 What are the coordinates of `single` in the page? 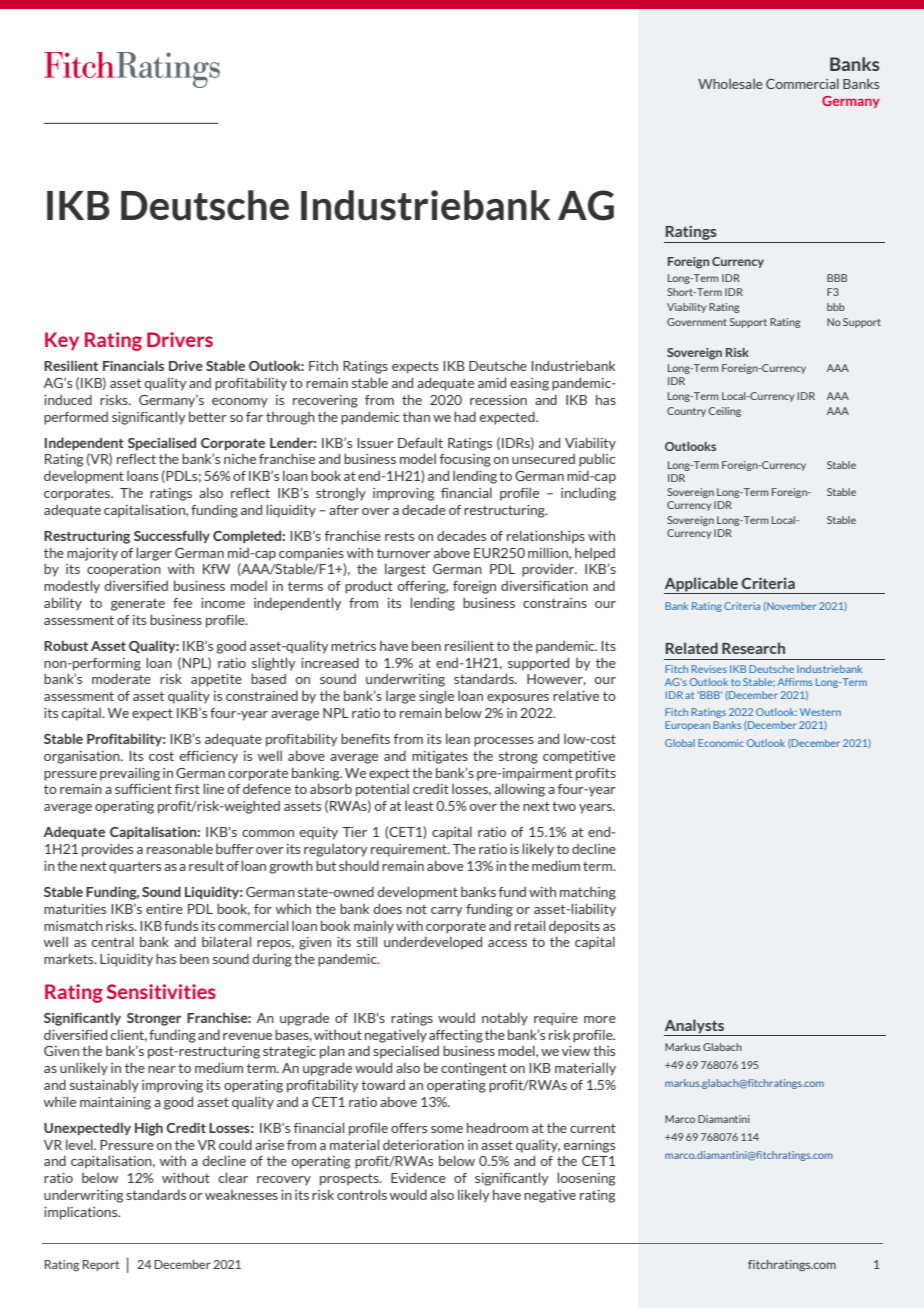 It's located at (436, 697).
